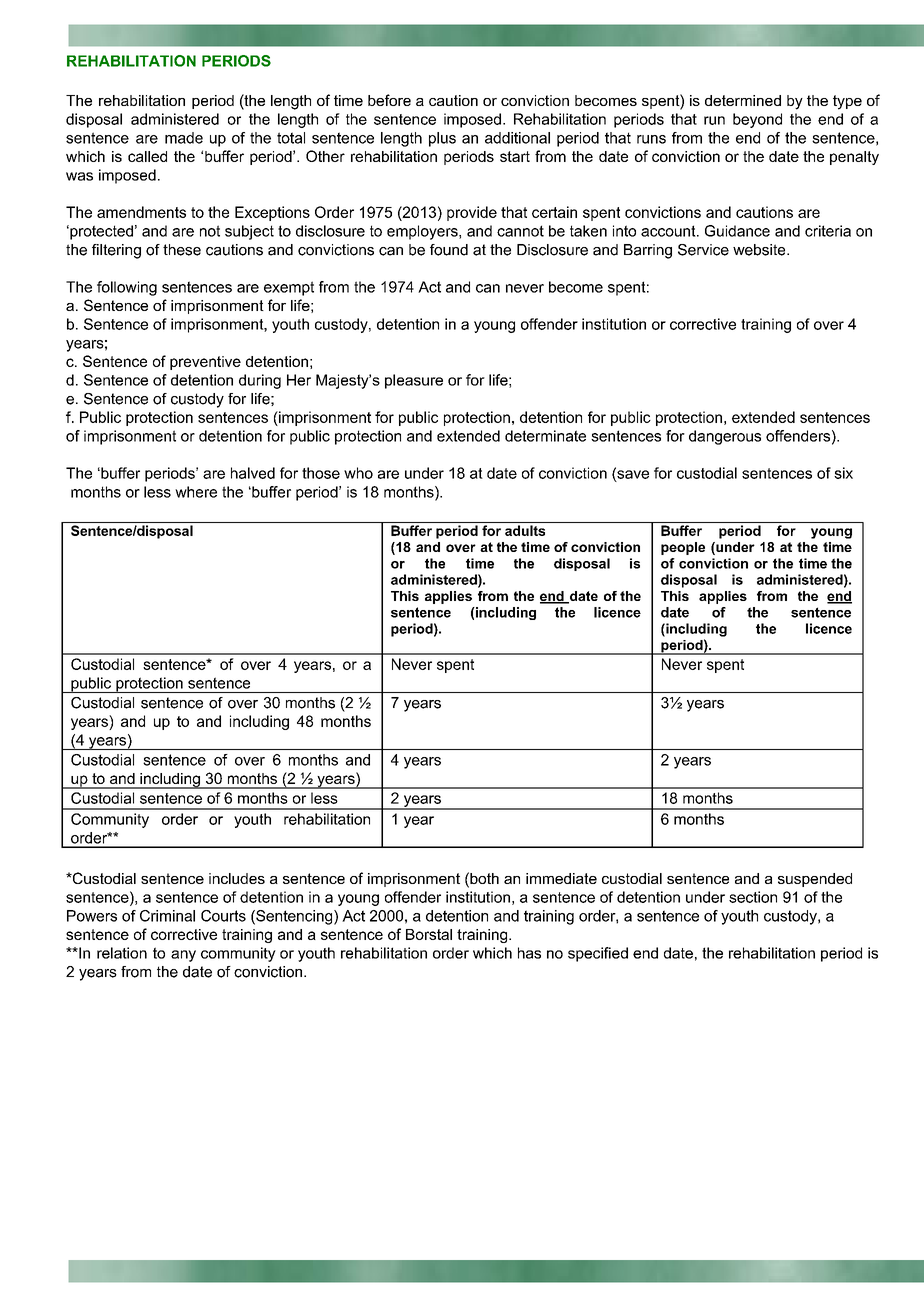 This screenshot has height=1308, width=924. Describe the element at coordinates (442, 139) in the screenshot. I see `plus` at that location.
